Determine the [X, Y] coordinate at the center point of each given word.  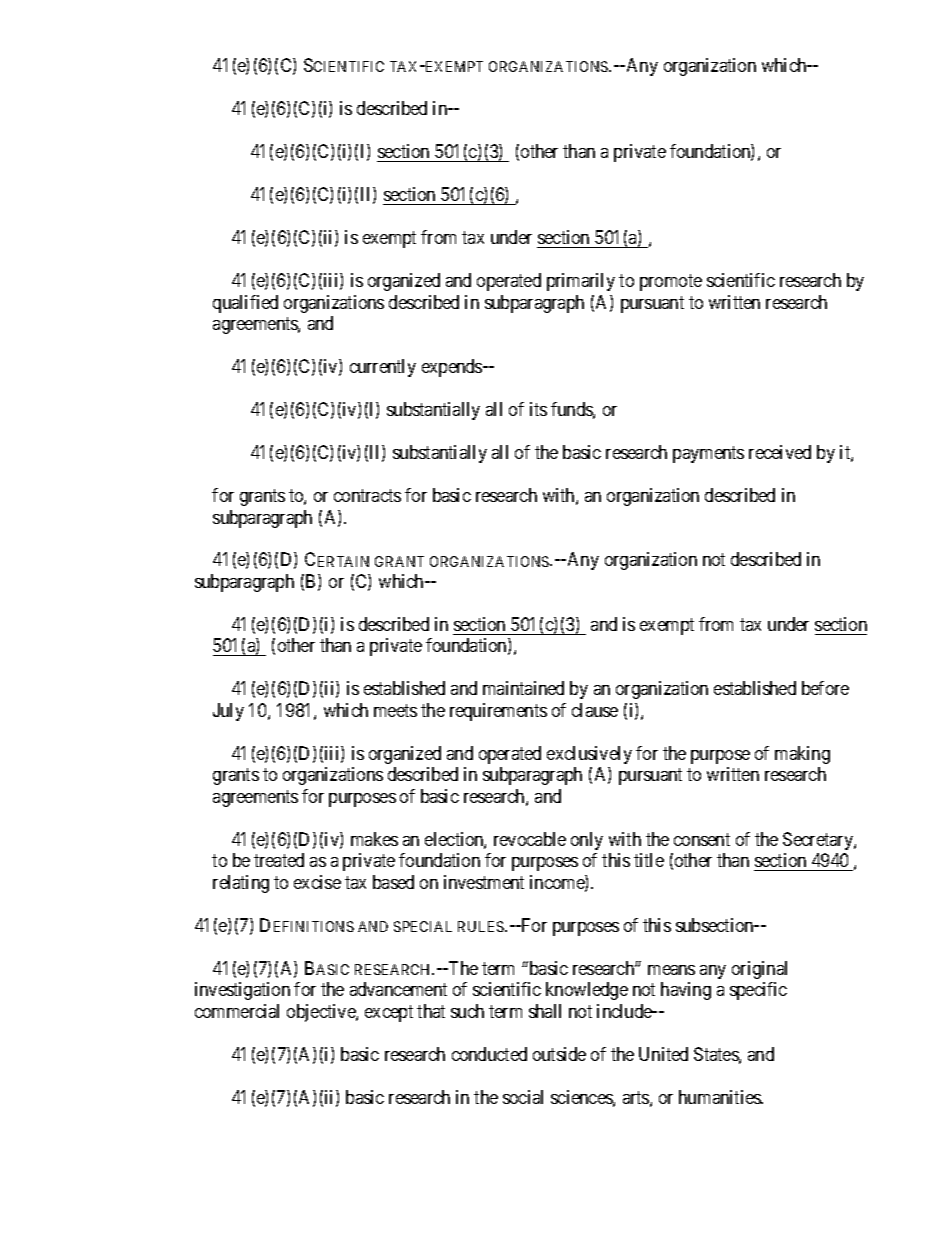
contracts [367, 495]
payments [708, 454]
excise [317, 882]
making [802, 755]
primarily [581, 282]
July [228, 712]
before [825, 688]
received [780, 452]
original [759, 970]
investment [484, 882]
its [538, 409]
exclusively [589, 755]
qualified [245, 304]
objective [322, 1013]
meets [395, 710]
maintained [523, 688]
